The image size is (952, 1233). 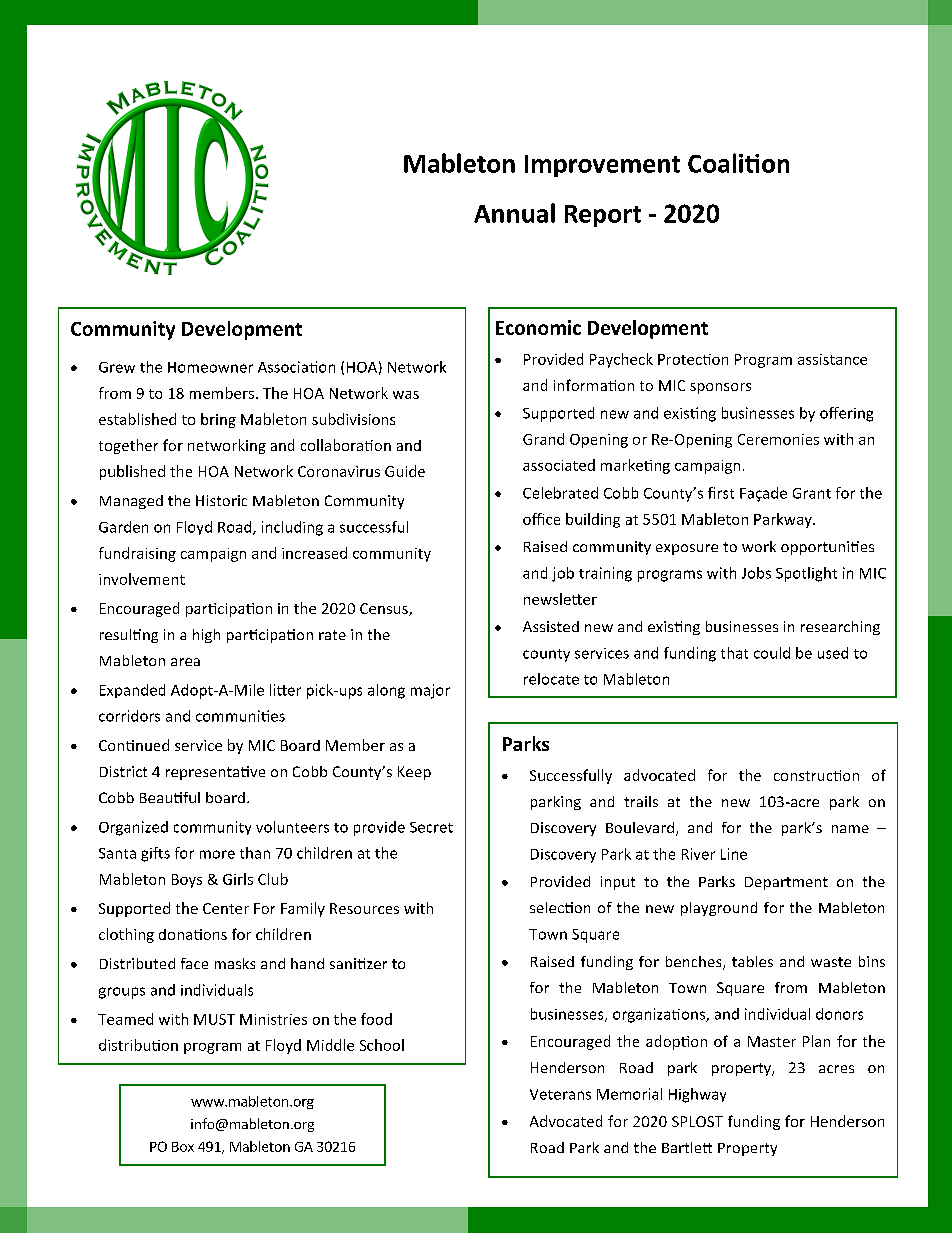 I want to click on Box, so click(x=183, y=1147).
